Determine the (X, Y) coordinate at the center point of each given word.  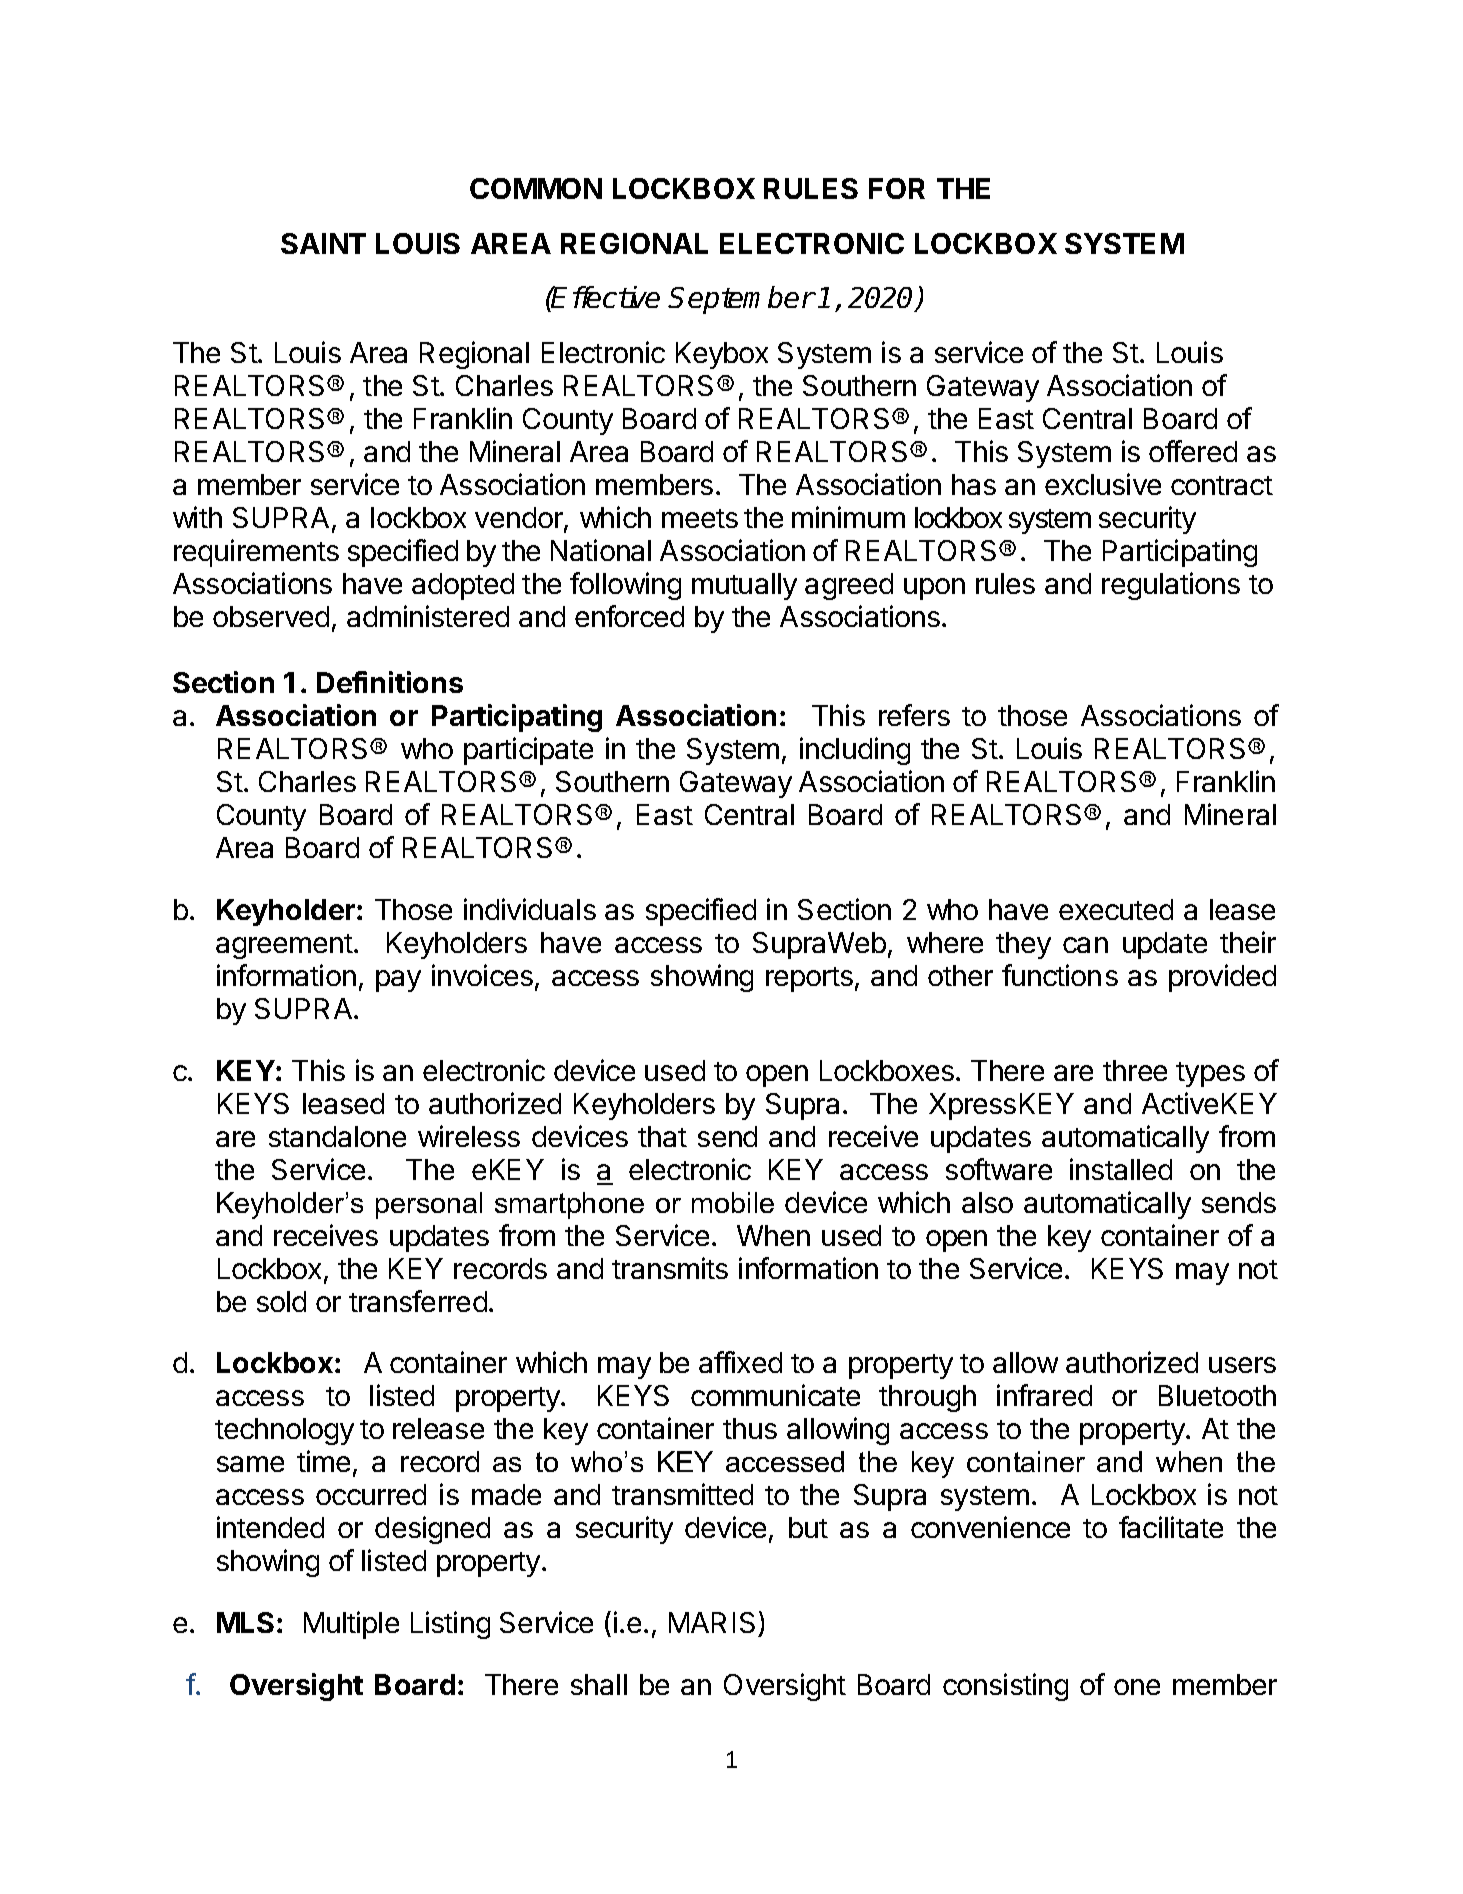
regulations (1171, 586)
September (742, 300)
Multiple (351, 1625)
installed (1121, 1169)
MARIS (712, 1622)
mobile (733, 1202)
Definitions (390, 682)
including (855, 751)
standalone (337, 1136)
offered (1193, 451)
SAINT (323, 243)
